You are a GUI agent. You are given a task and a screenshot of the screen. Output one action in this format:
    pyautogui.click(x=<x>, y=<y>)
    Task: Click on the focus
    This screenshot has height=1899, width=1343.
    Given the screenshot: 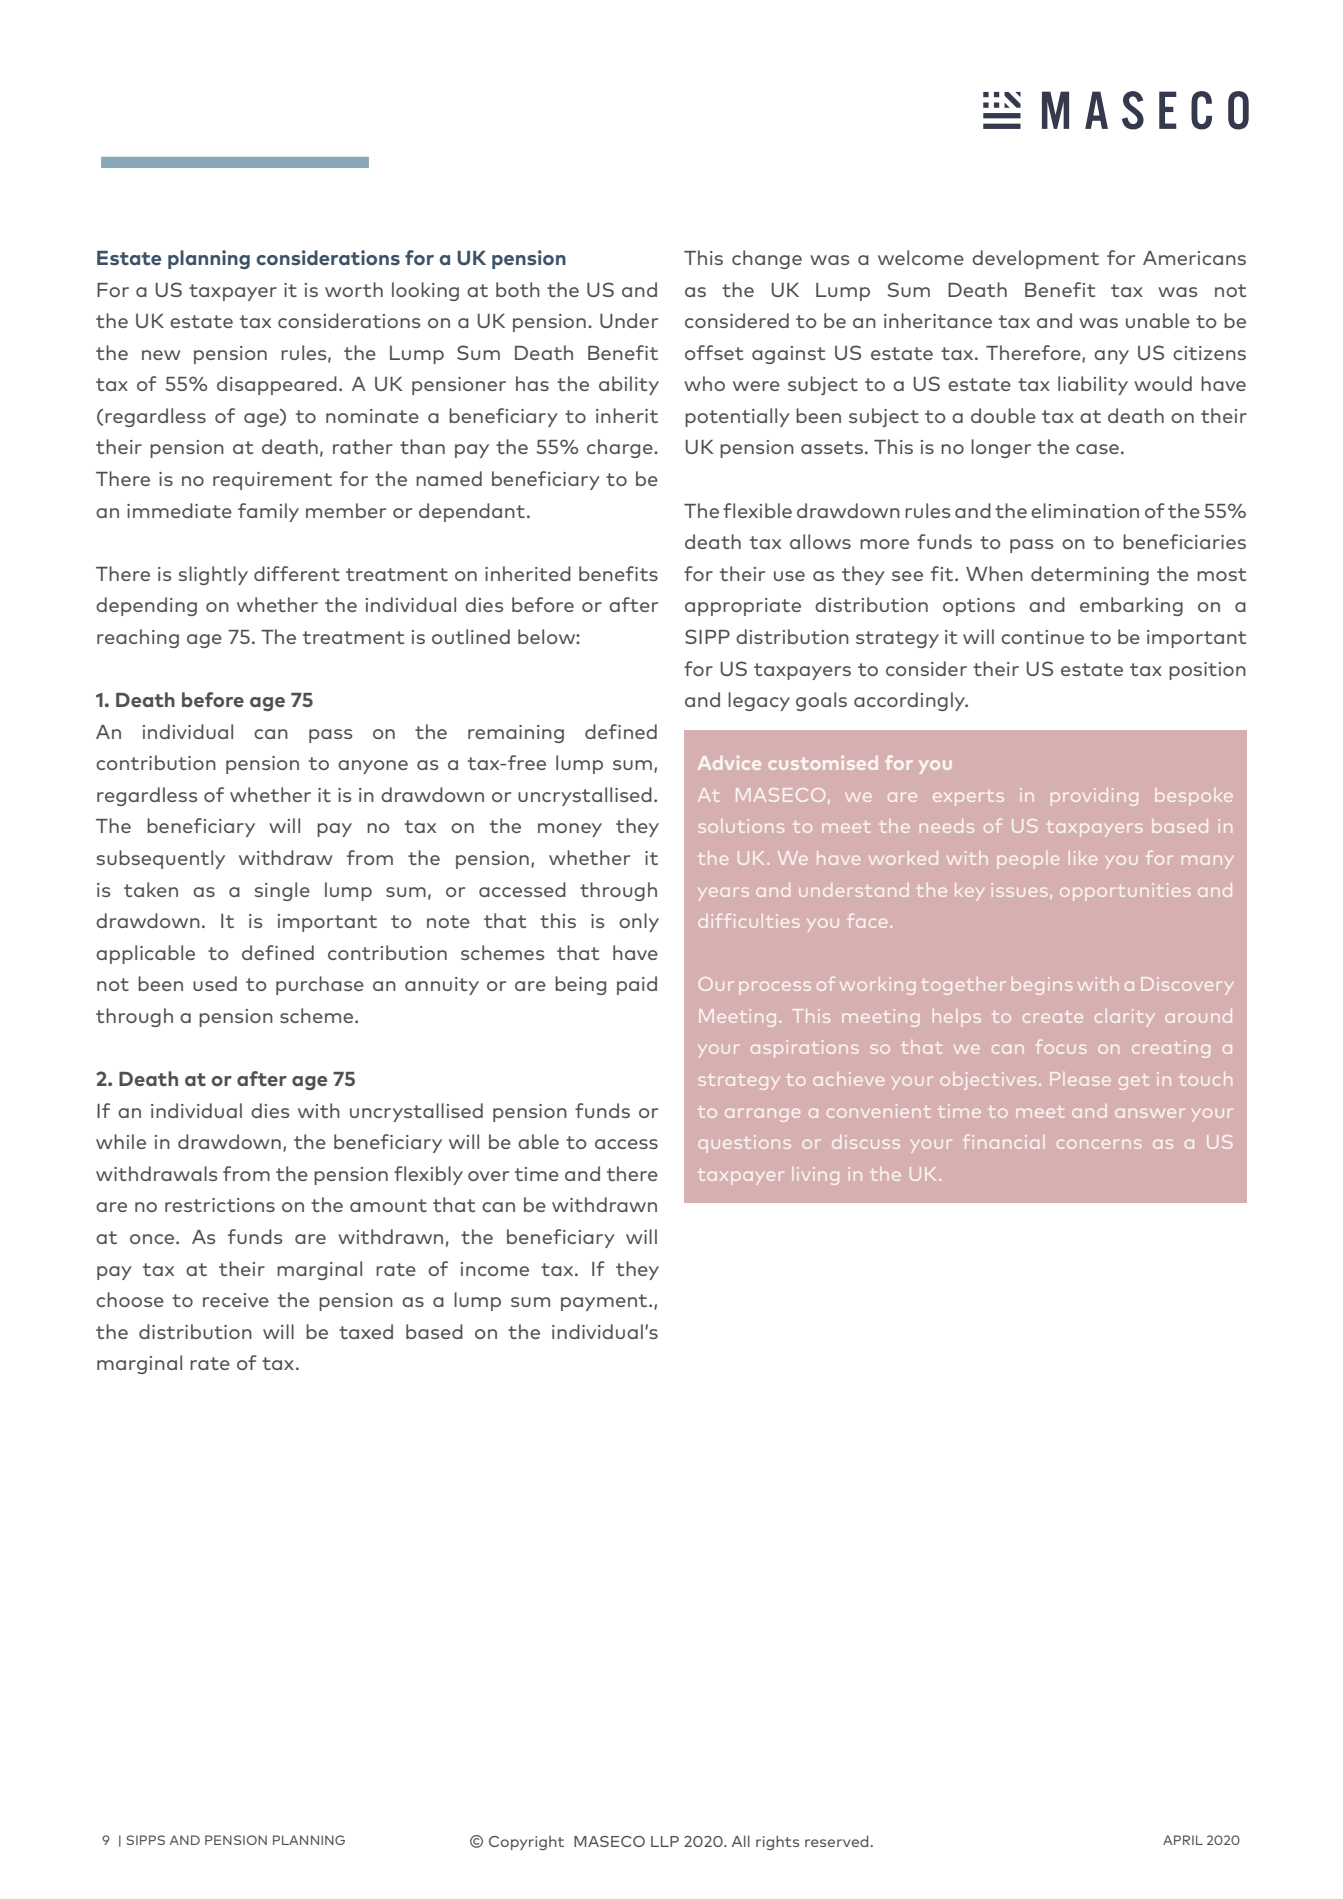 What is the action you would take?
    pyautogui.click(x=1061, y=1047)
